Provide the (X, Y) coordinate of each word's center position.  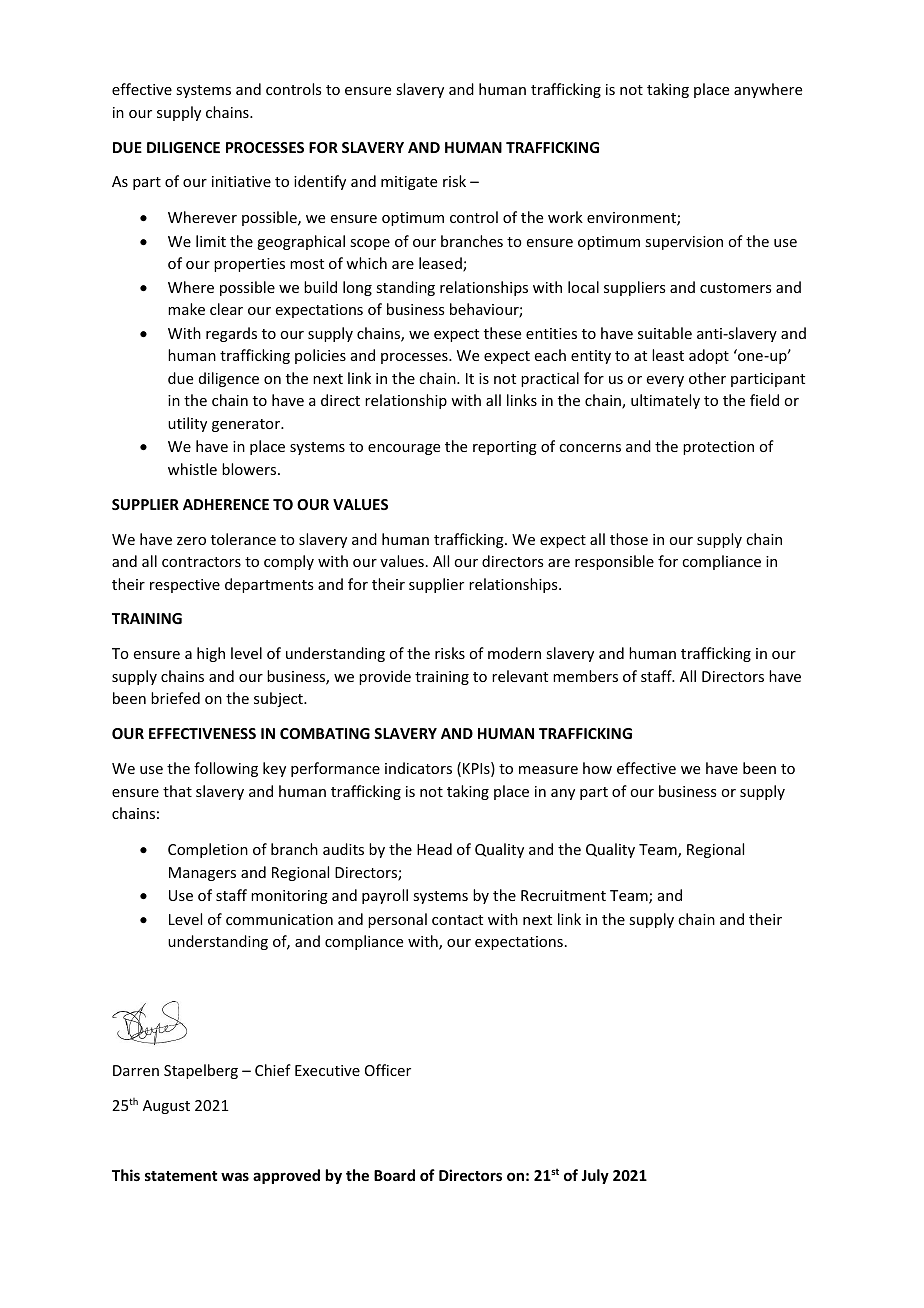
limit (211, 241)
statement (181, 1176)
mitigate (409, 183)
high (211, 654)
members (585, 676)
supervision (684, 243)
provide (385, 677)
